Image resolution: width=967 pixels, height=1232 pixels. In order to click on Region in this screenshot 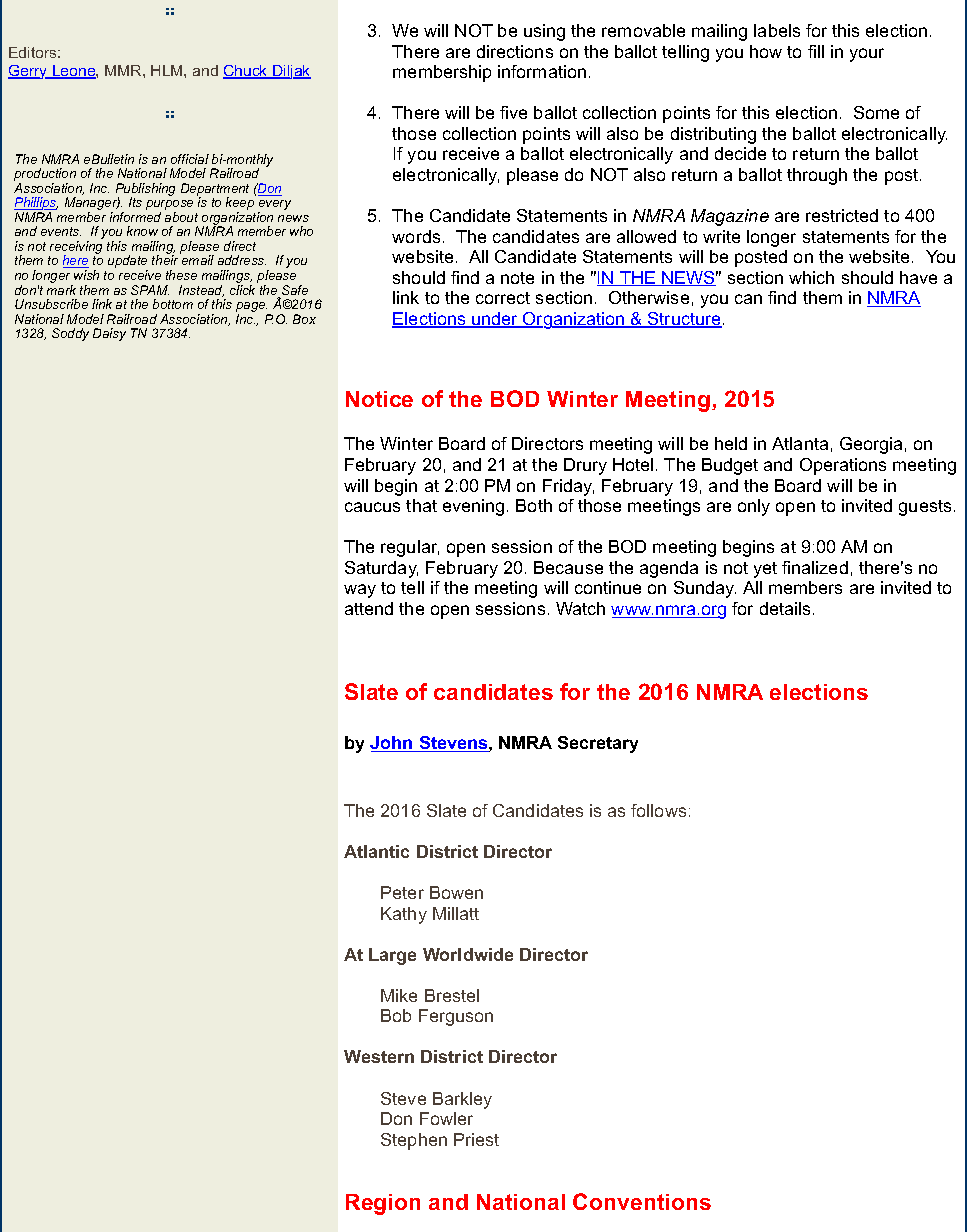, I will do `click(383, 1204)`.
